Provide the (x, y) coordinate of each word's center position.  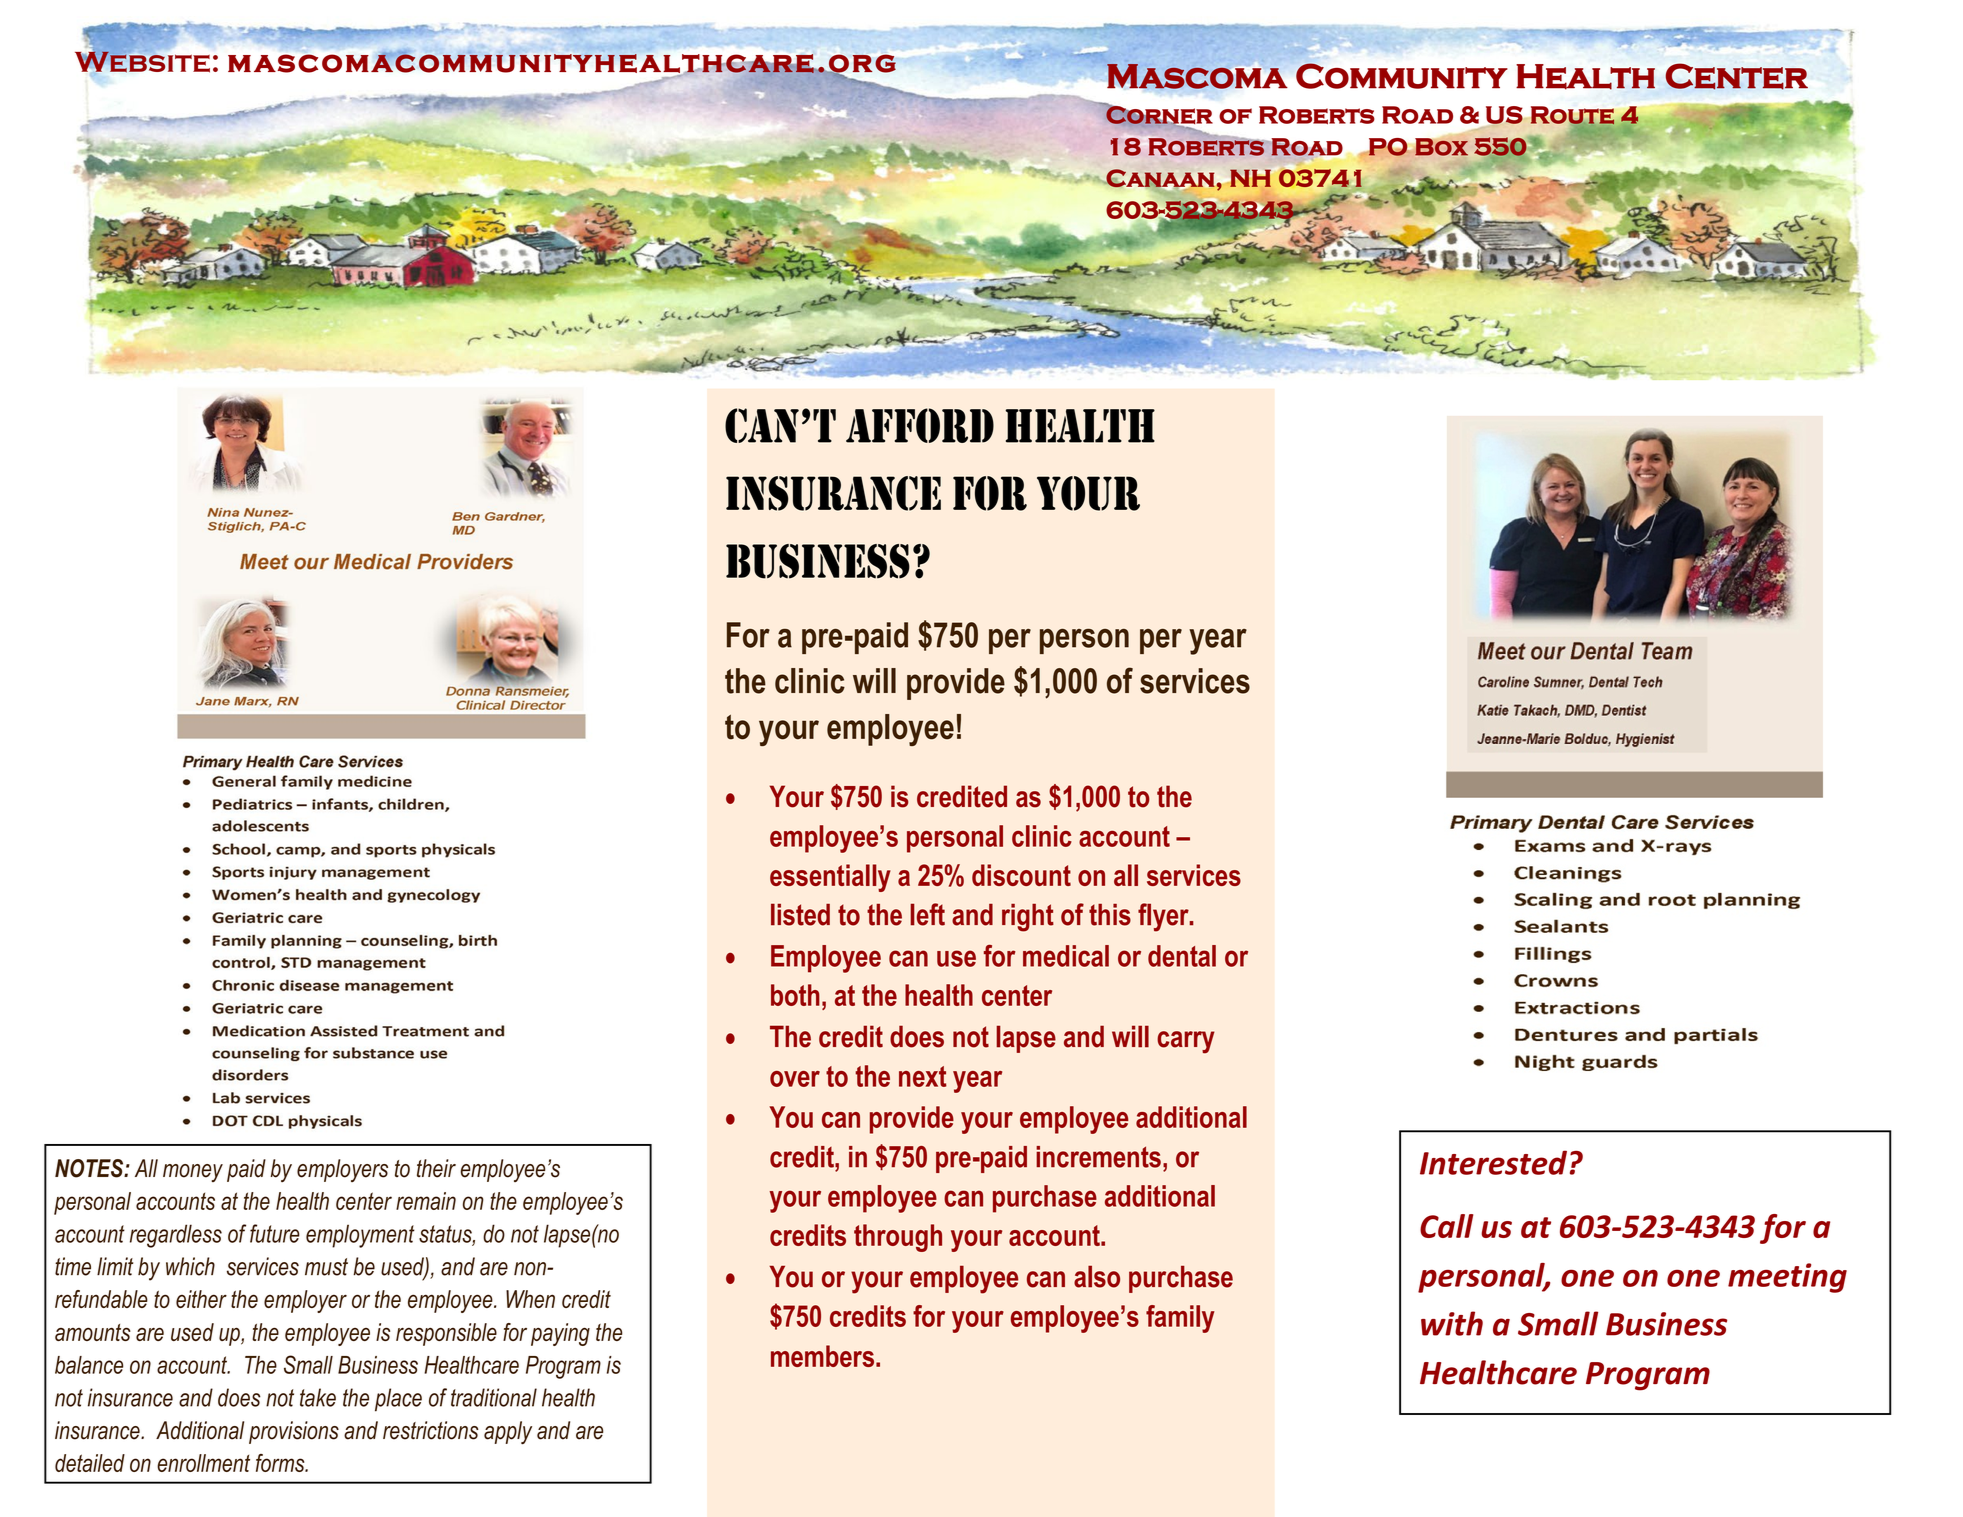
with (1452, 1323)
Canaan (1159, 178)
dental (1182, 956)
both (795, 995)
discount (1021, 875)
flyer (1164, 917)
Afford (920, 425)
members (824, 1356)
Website (142, 61)
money (193, 1173)
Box (1440, 146)
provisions (294, 1432)
